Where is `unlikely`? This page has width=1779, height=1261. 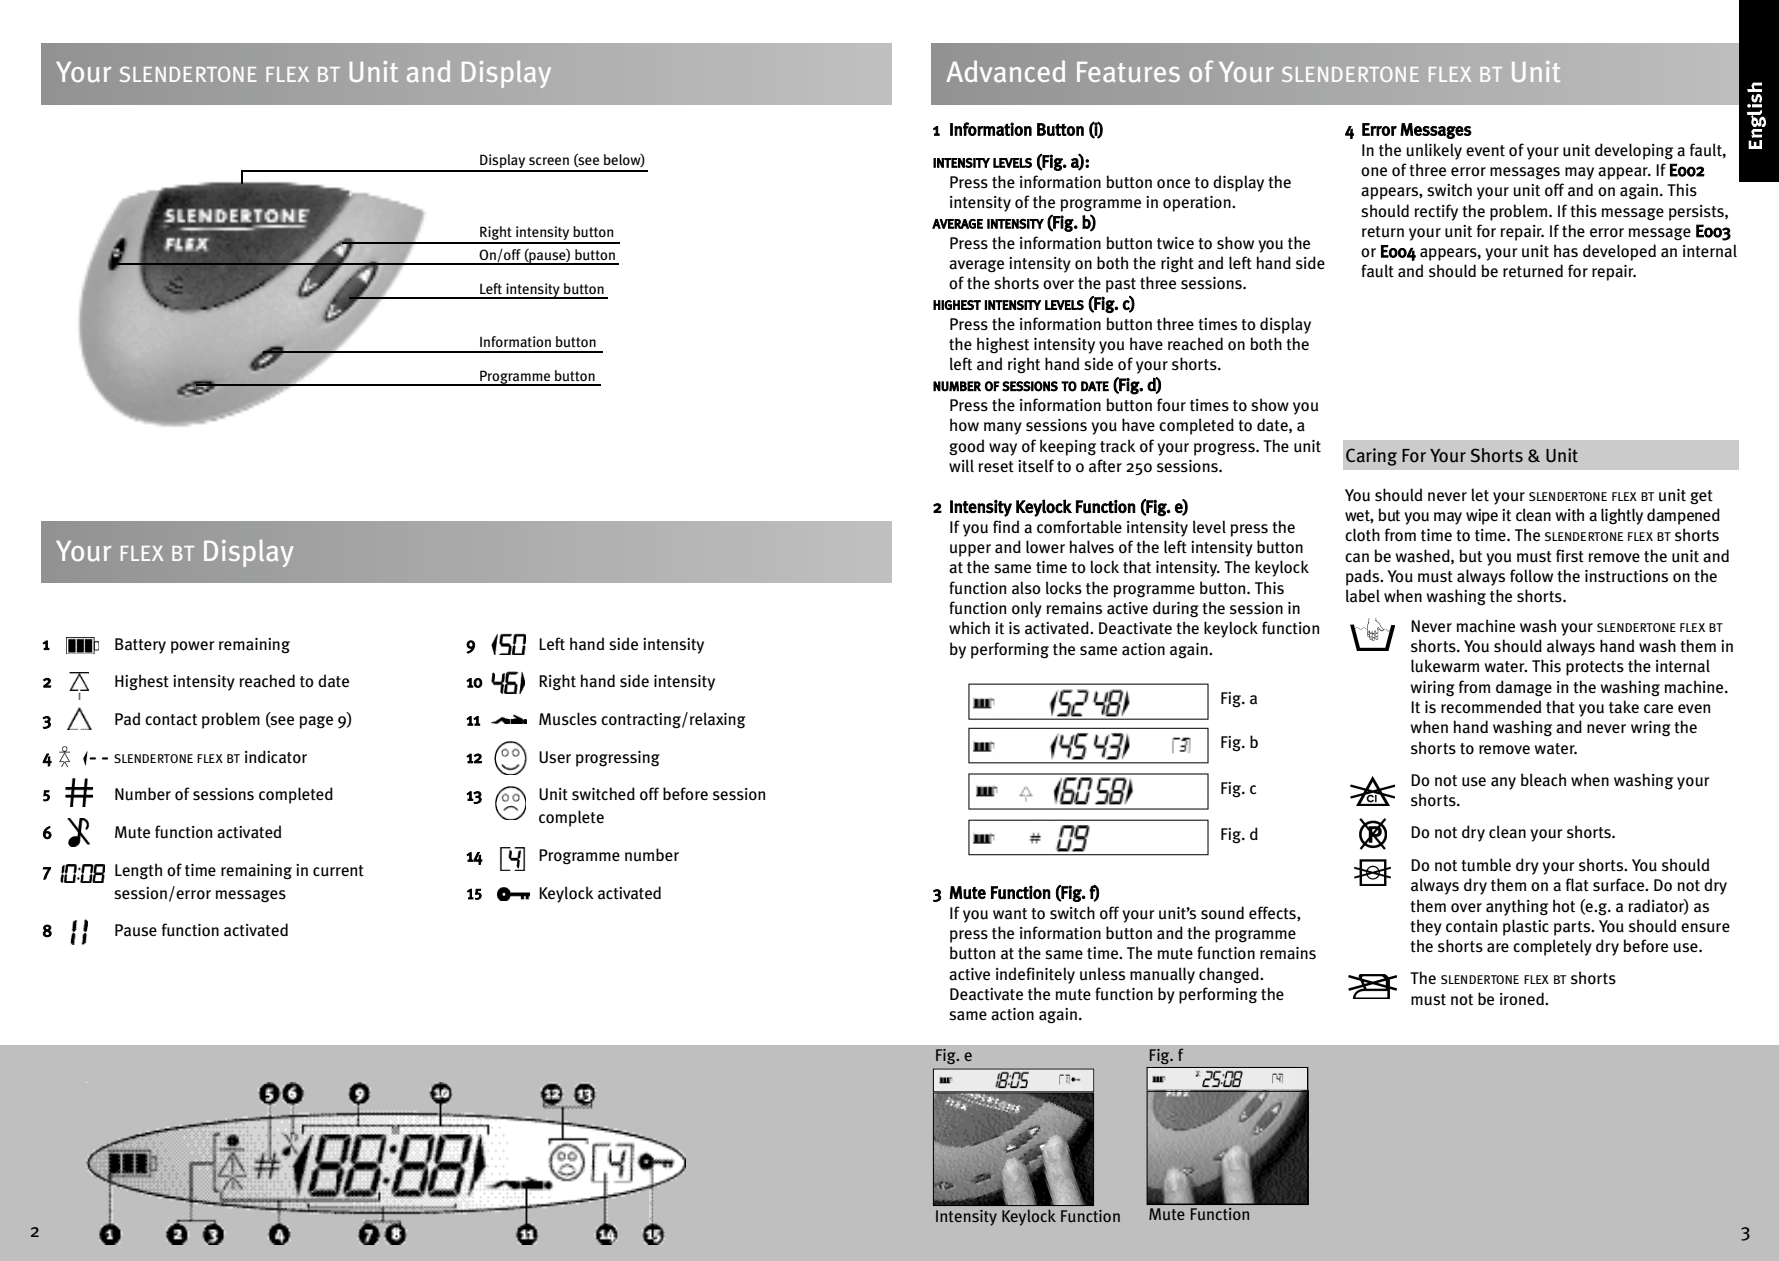 unlikely is located at coordinates (1434, 151).
